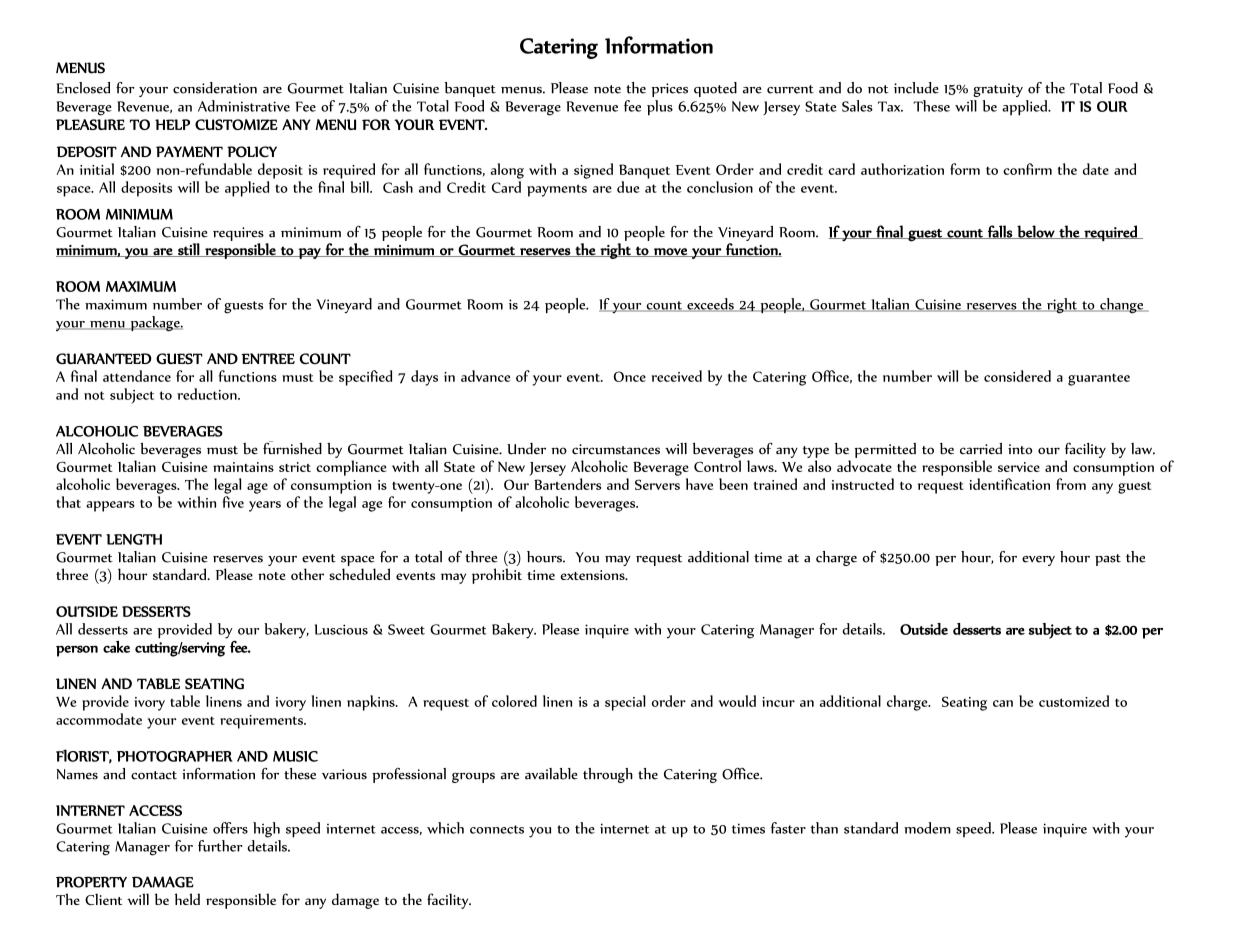 Image resolution: width=1233 pixels, height=952 pixels. Describe the element at coordinates (625, 703) in the image. I see `special` at that location.
